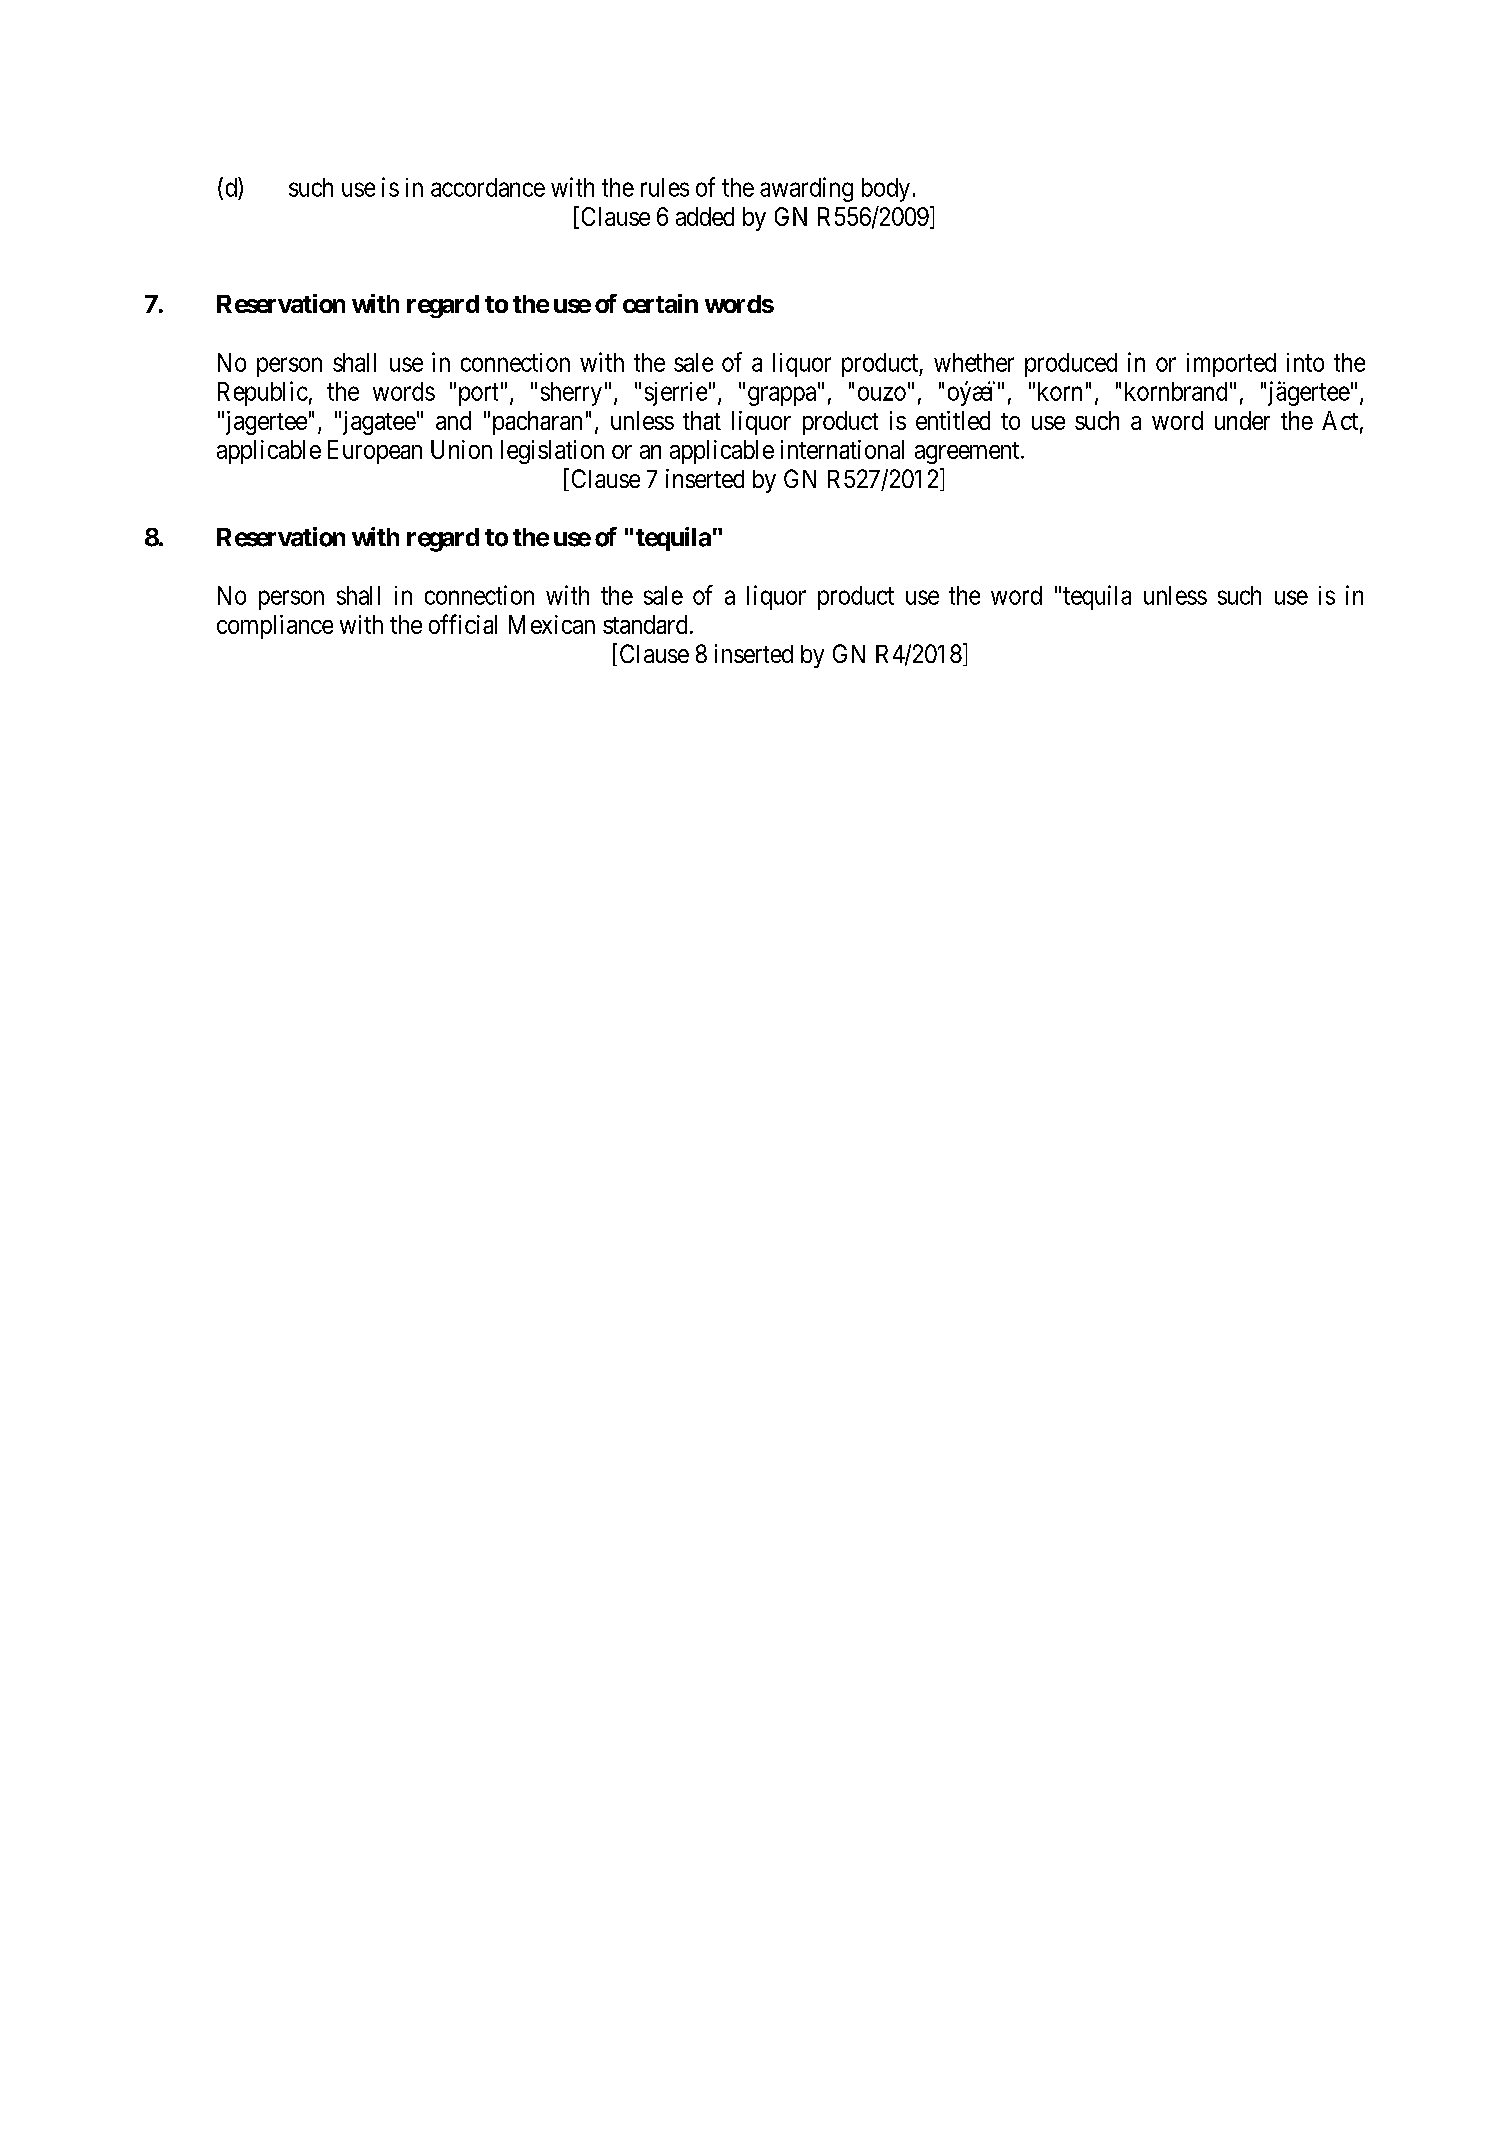 Image resolution: width=1509 pixels, height=2134 pixels. What do you see at coordinates (461, 449) in the page?
I see `Union` at bounding box center [461, 449].
